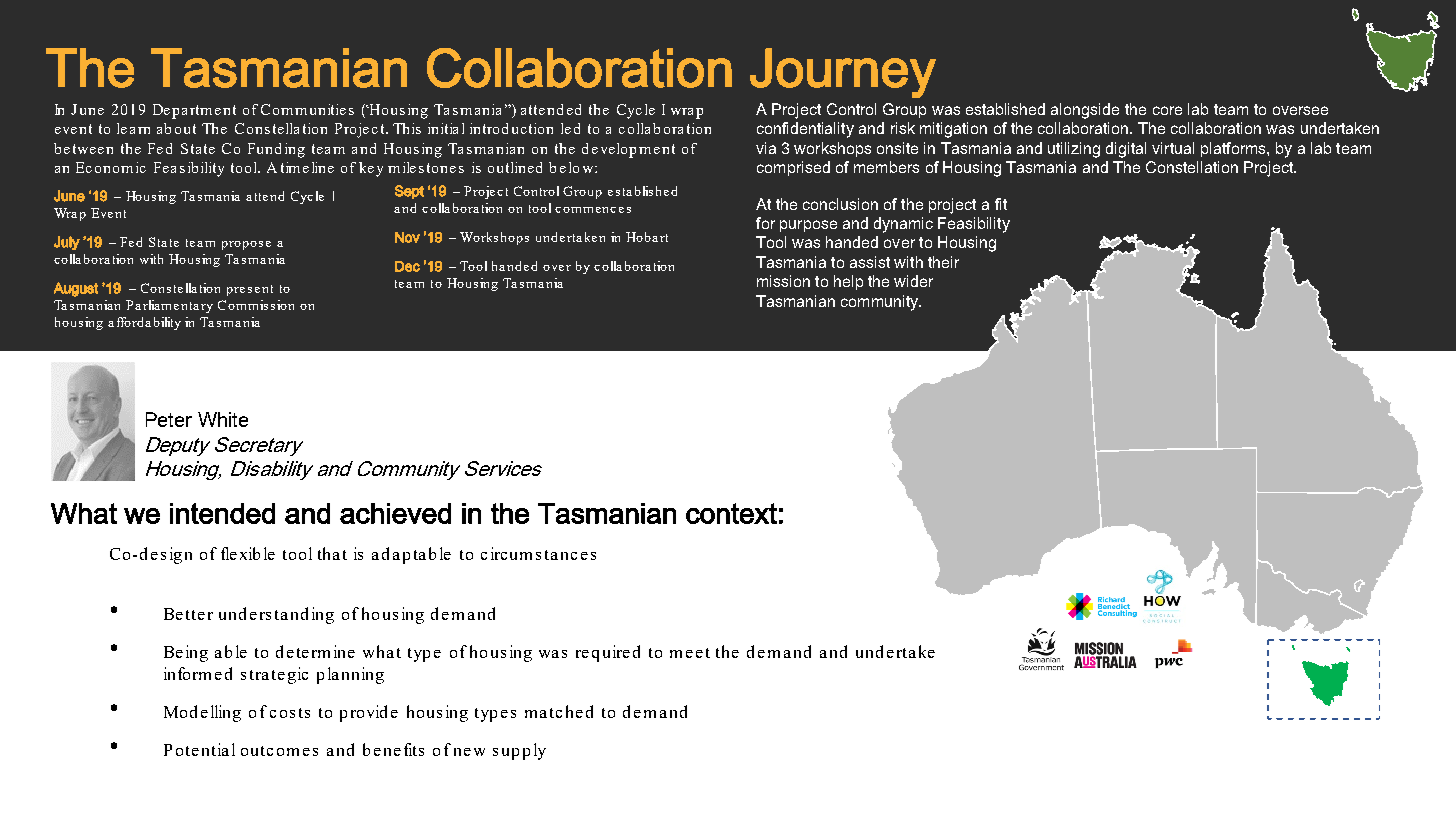 This page has width=1456, height=819. What do you see at coordinates (223, 419) in the page?
I see `White` at bounding box center [223, 419].
